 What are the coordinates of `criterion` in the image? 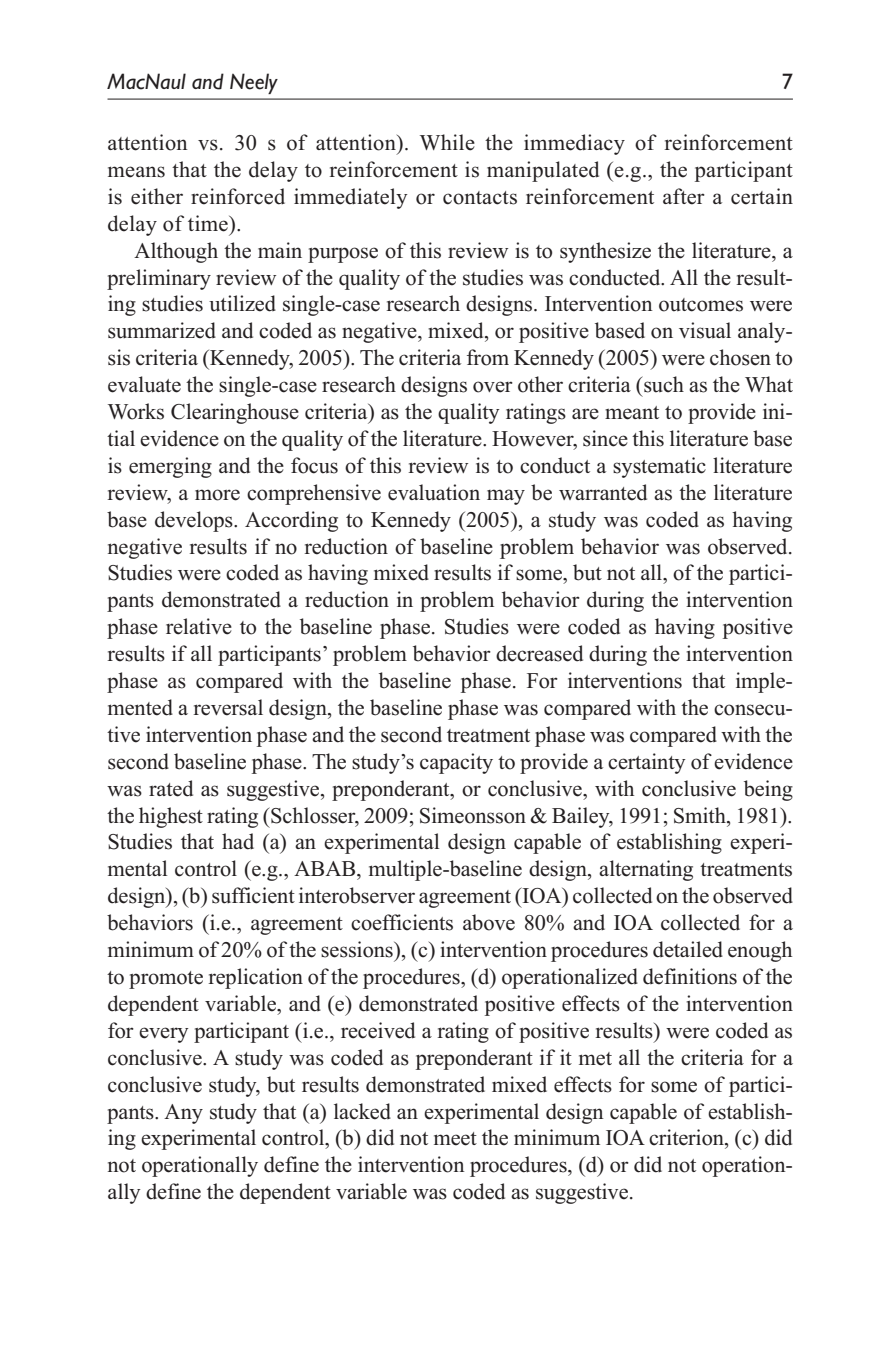 It's located at (687, 1137).
